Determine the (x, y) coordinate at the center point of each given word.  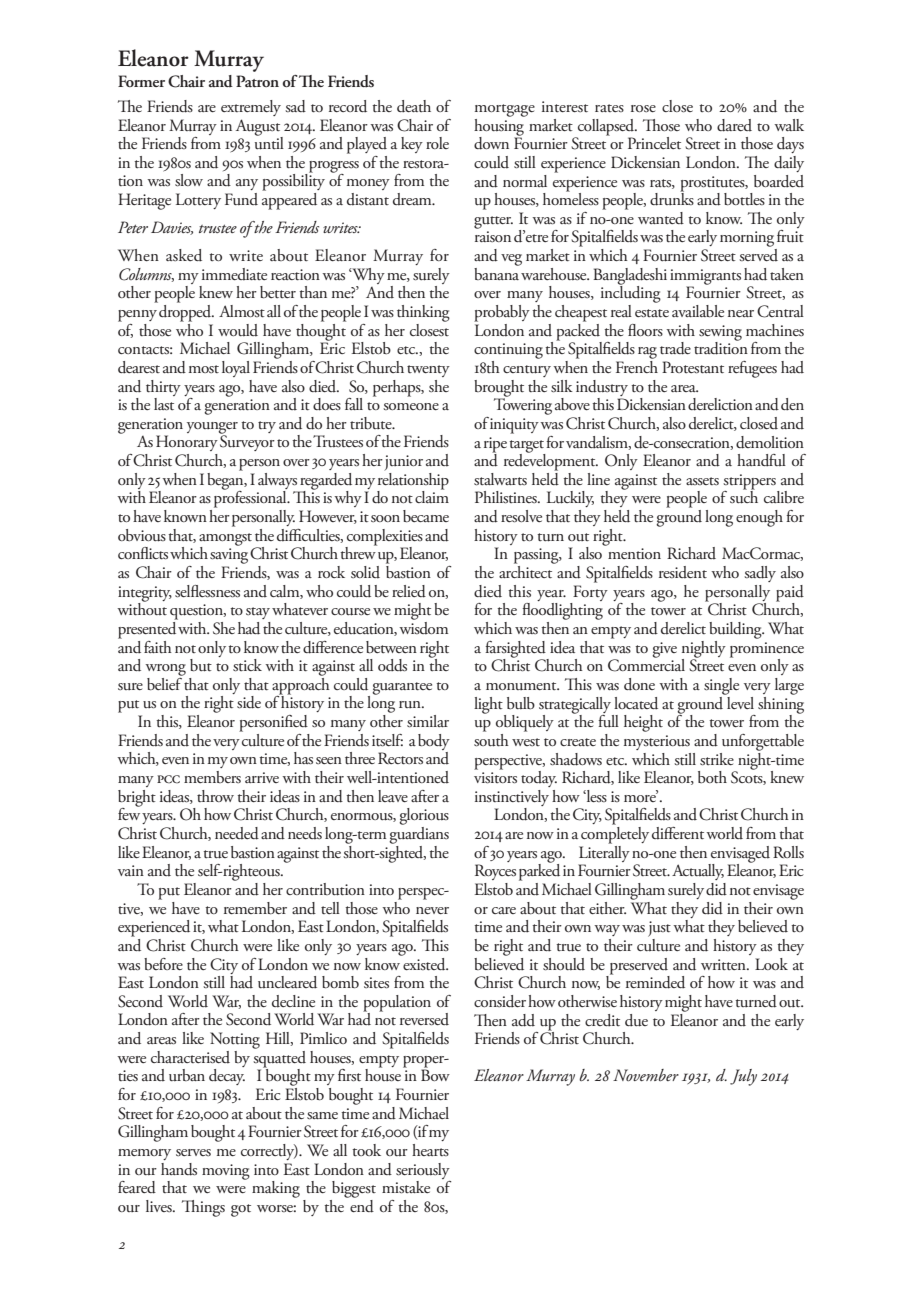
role (437, 143)
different (678, 833)
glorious (424, 816)
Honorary (187, 443)
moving (226, 1172)
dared (734, 125)
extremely (251, 108)
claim (432, 496)
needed (237, 833)
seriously (423, 1171)
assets (702, 481)
